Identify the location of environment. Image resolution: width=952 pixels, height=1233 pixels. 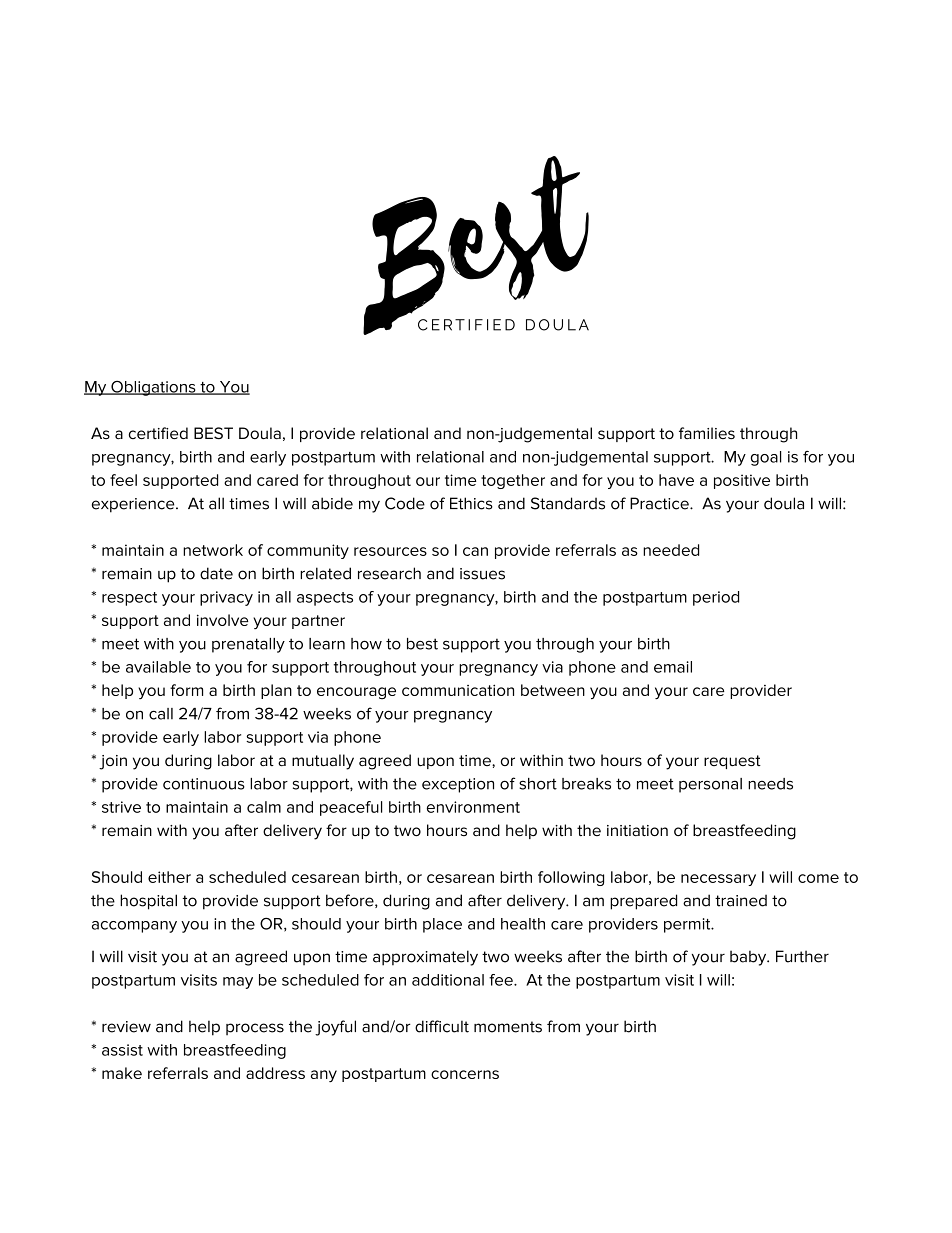
(473, 807).
